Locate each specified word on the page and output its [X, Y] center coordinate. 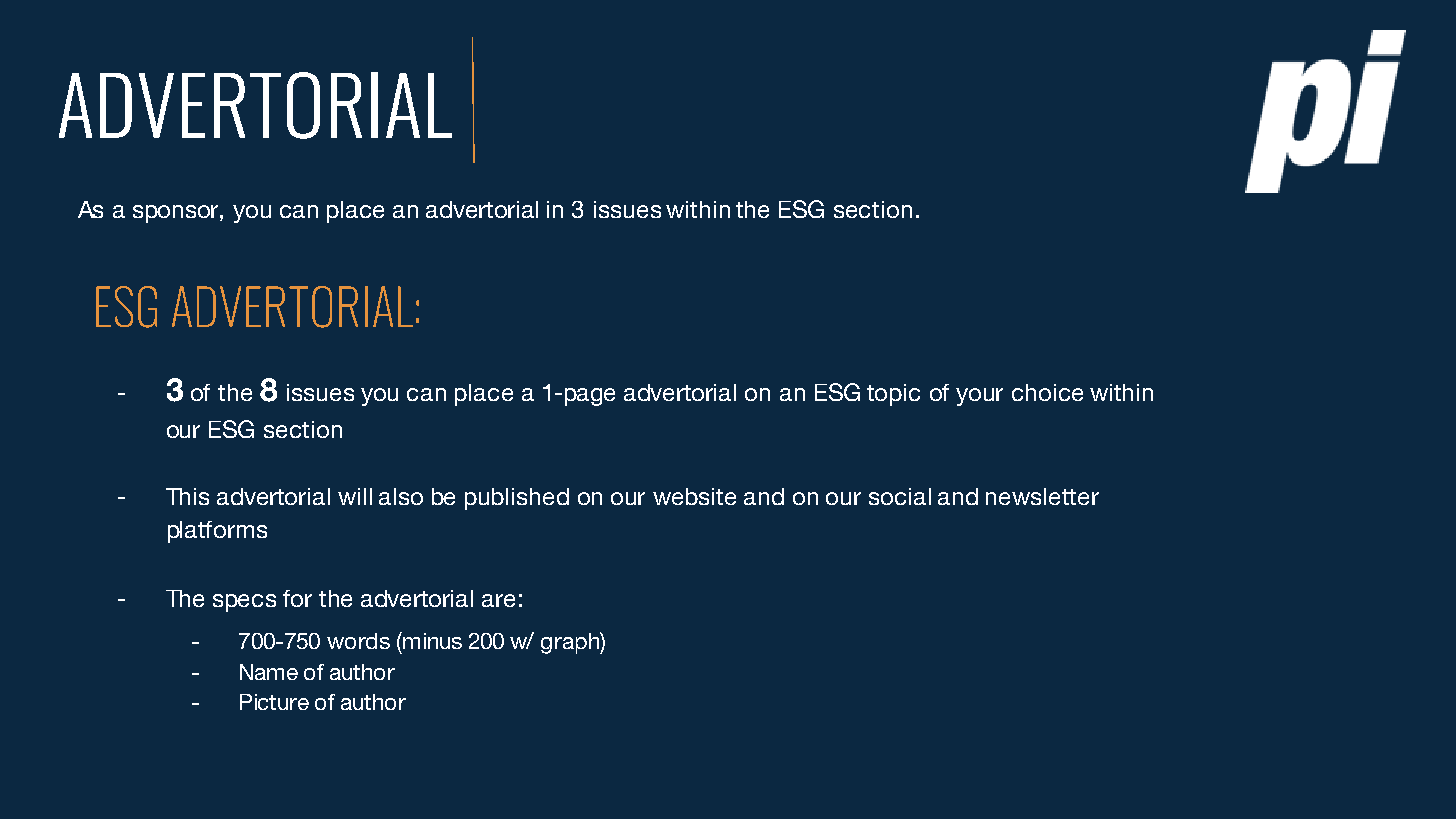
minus [432, 641]
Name [269, 672]
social [900, 496]
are [498, 600]
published [517, 499]
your [979, 397]
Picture [274, 702]
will [355, 496]
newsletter [1042, 496]
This [187, 496]
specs [244, 603]
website [694, 496]
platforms [217, 532]
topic [893, 395]
